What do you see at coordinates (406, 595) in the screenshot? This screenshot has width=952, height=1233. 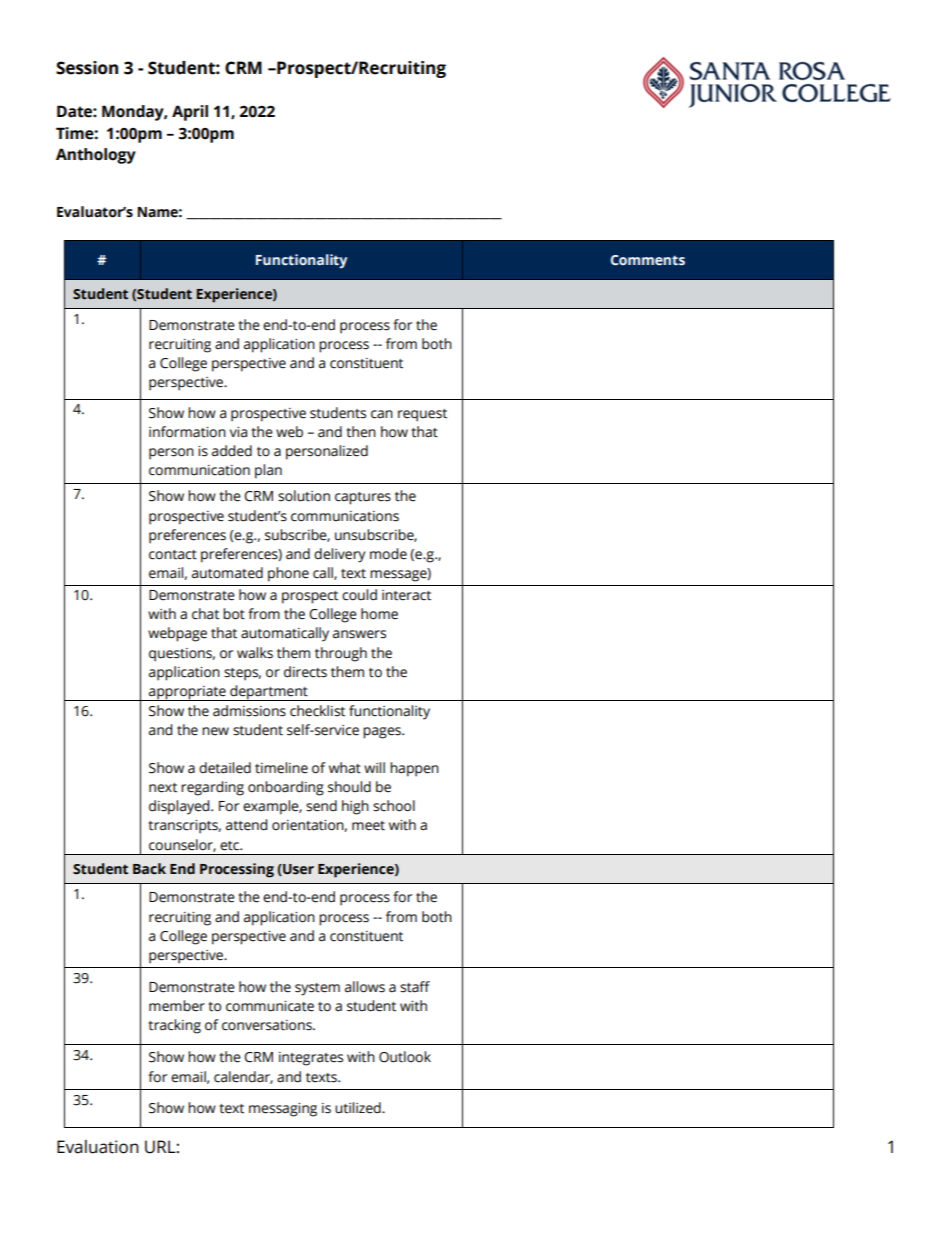 I see `interact` at bounding box center [406, 595].
